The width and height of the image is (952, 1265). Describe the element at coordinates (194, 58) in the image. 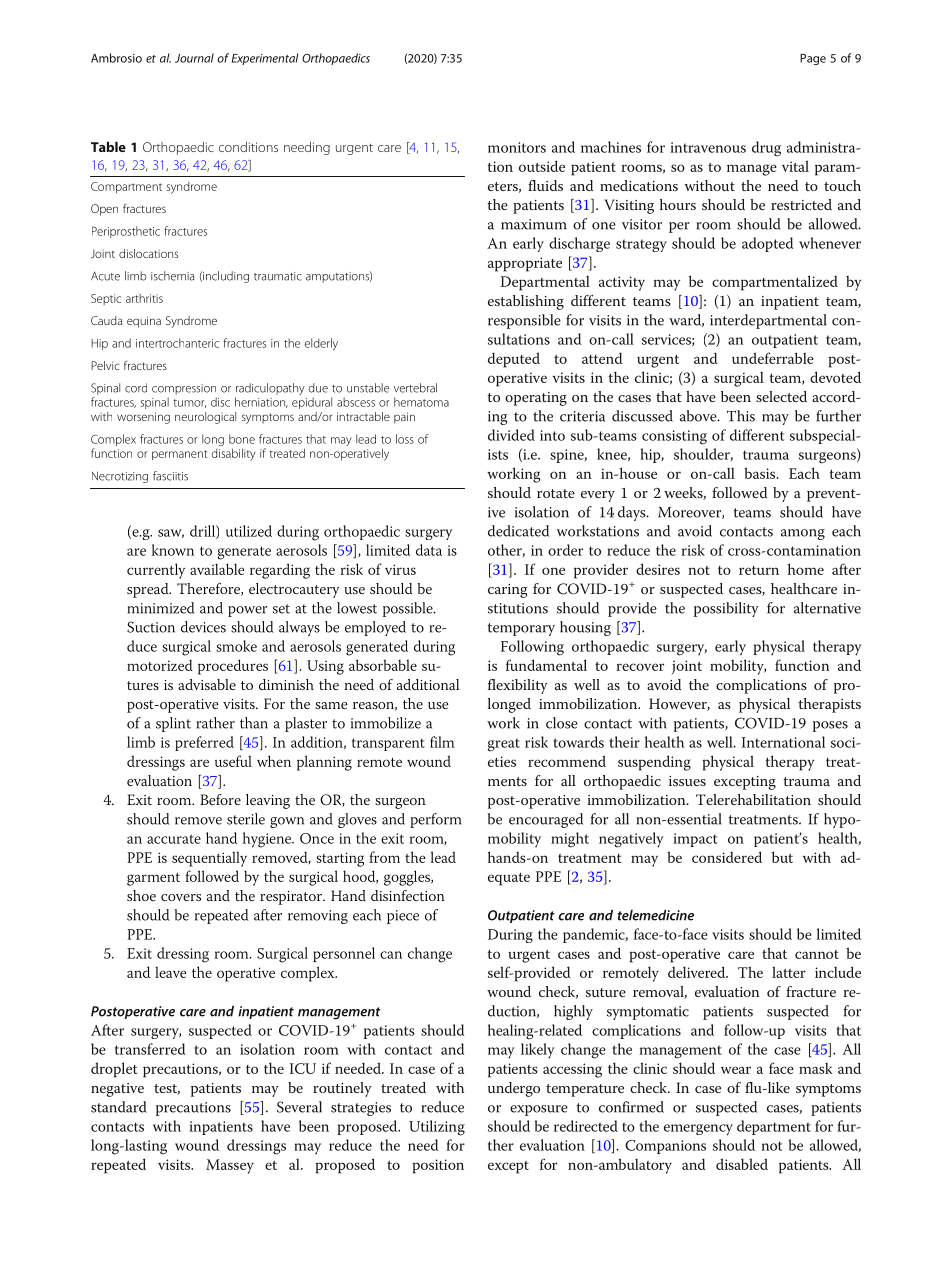

I see `Journal` at that location.
